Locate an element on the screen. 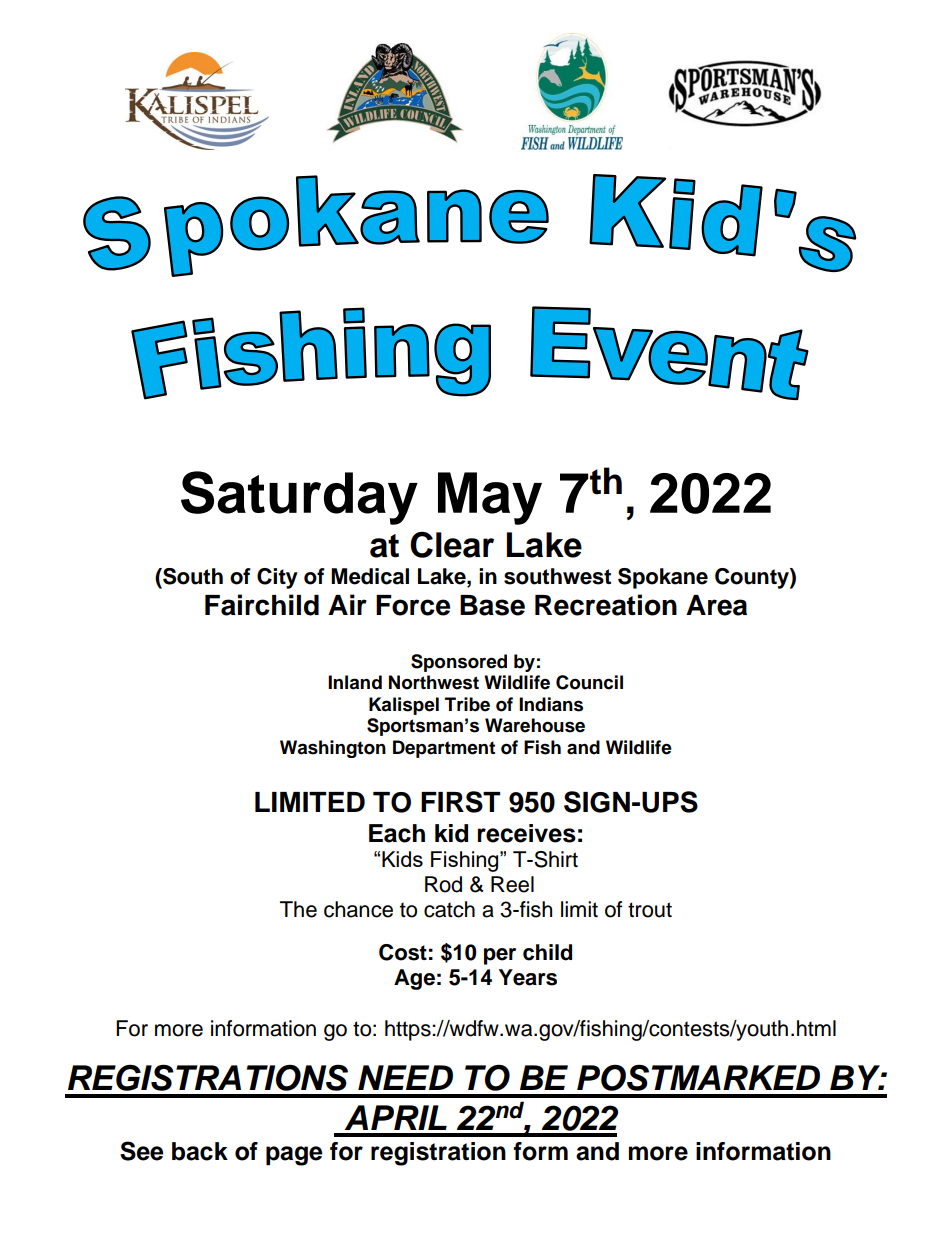  back is located at coordinates (200, 1151).
